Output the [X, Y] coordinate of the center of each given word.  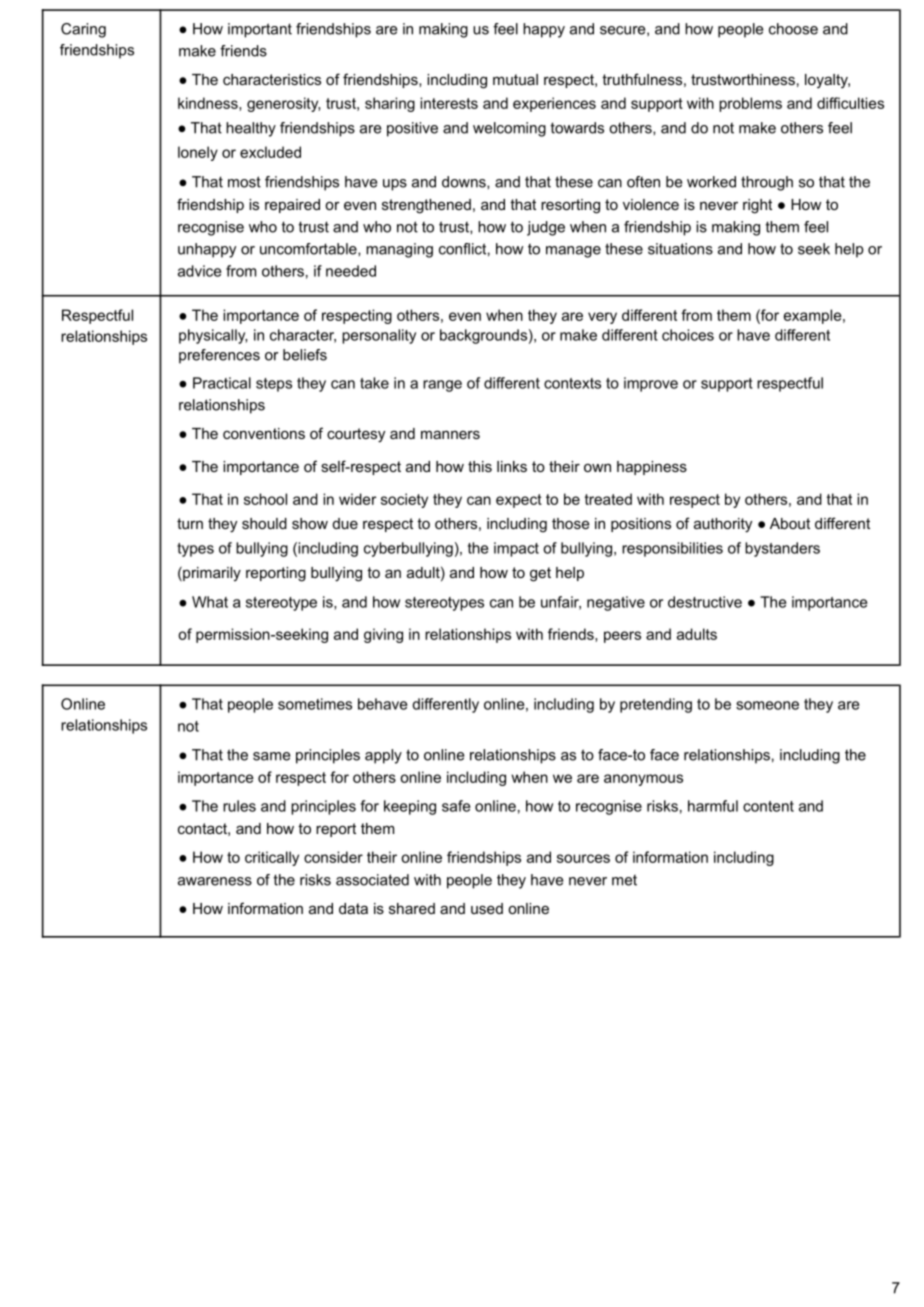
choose [793, 29]
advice [199, 271]
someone [767, 705]
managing [399, 250]
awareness [215, 881]
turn [190, 523]
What [210, 602]
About [790, 523]
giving [383, 635]
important [260, 30]
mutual [515, 79]
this [480, 466]
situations [680, 249]
